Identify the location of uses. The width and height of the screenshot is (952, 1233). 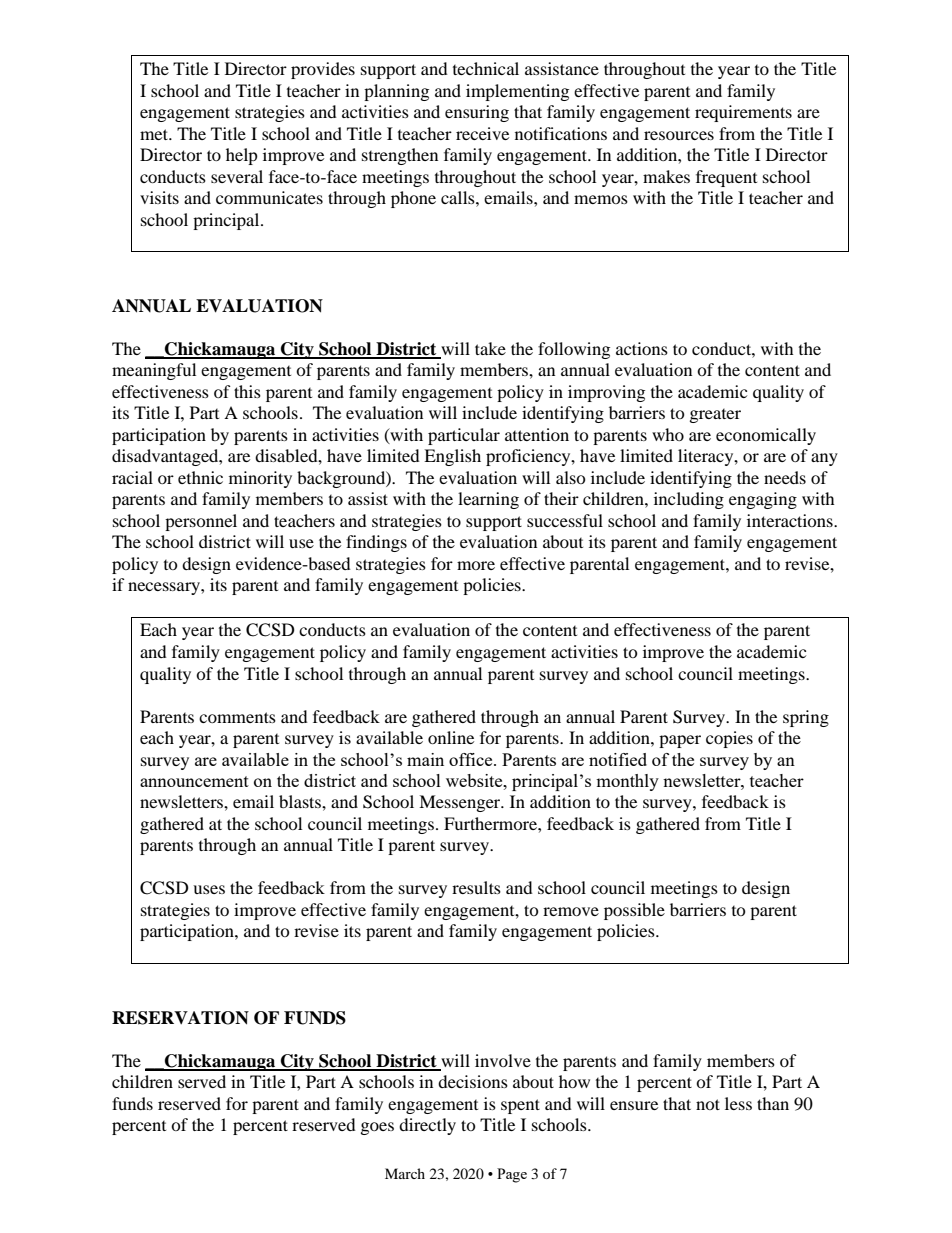
(209, 889).
